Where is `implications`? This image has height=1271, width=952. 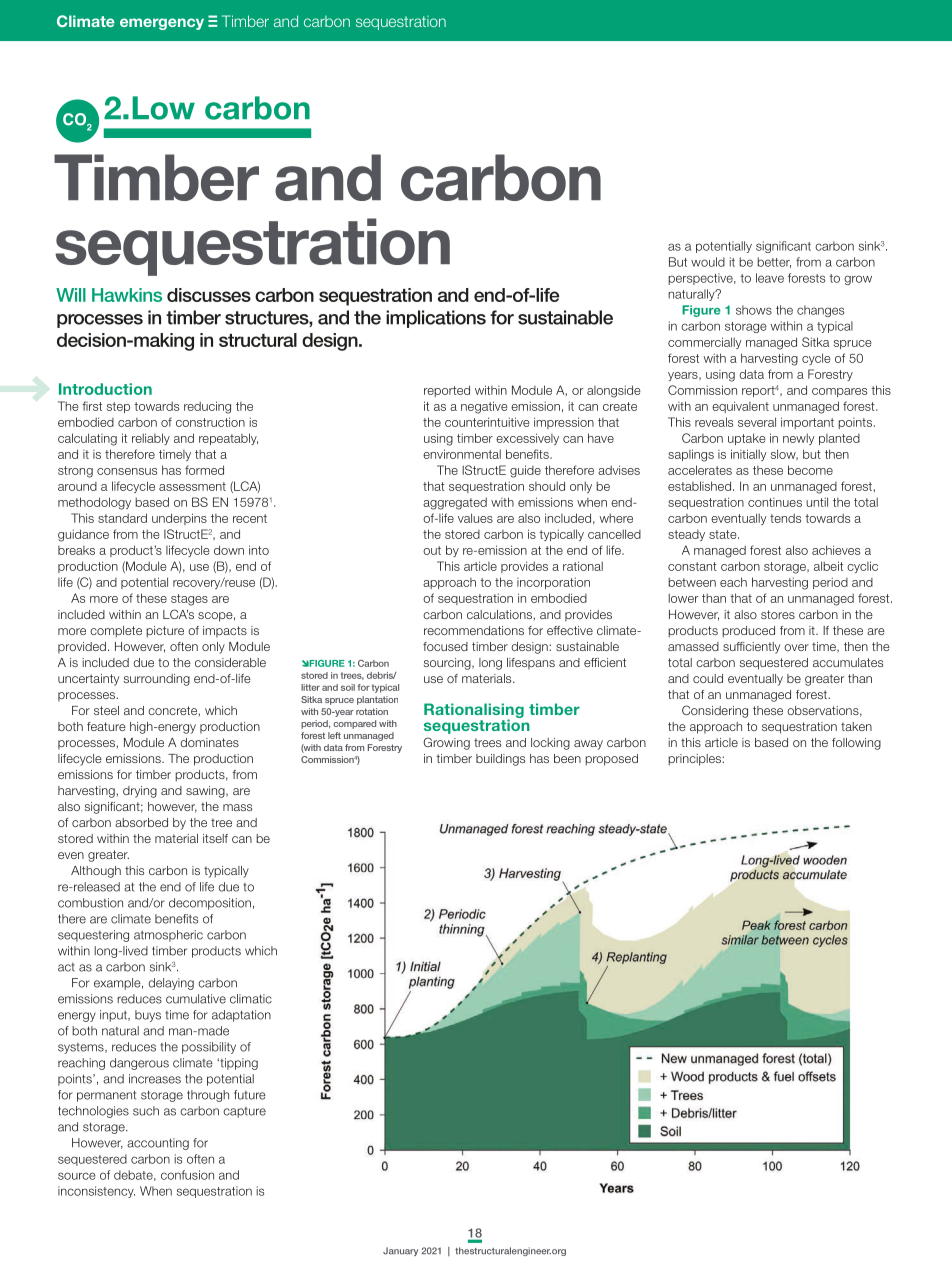
implications is located at coordinates (436, 319).
